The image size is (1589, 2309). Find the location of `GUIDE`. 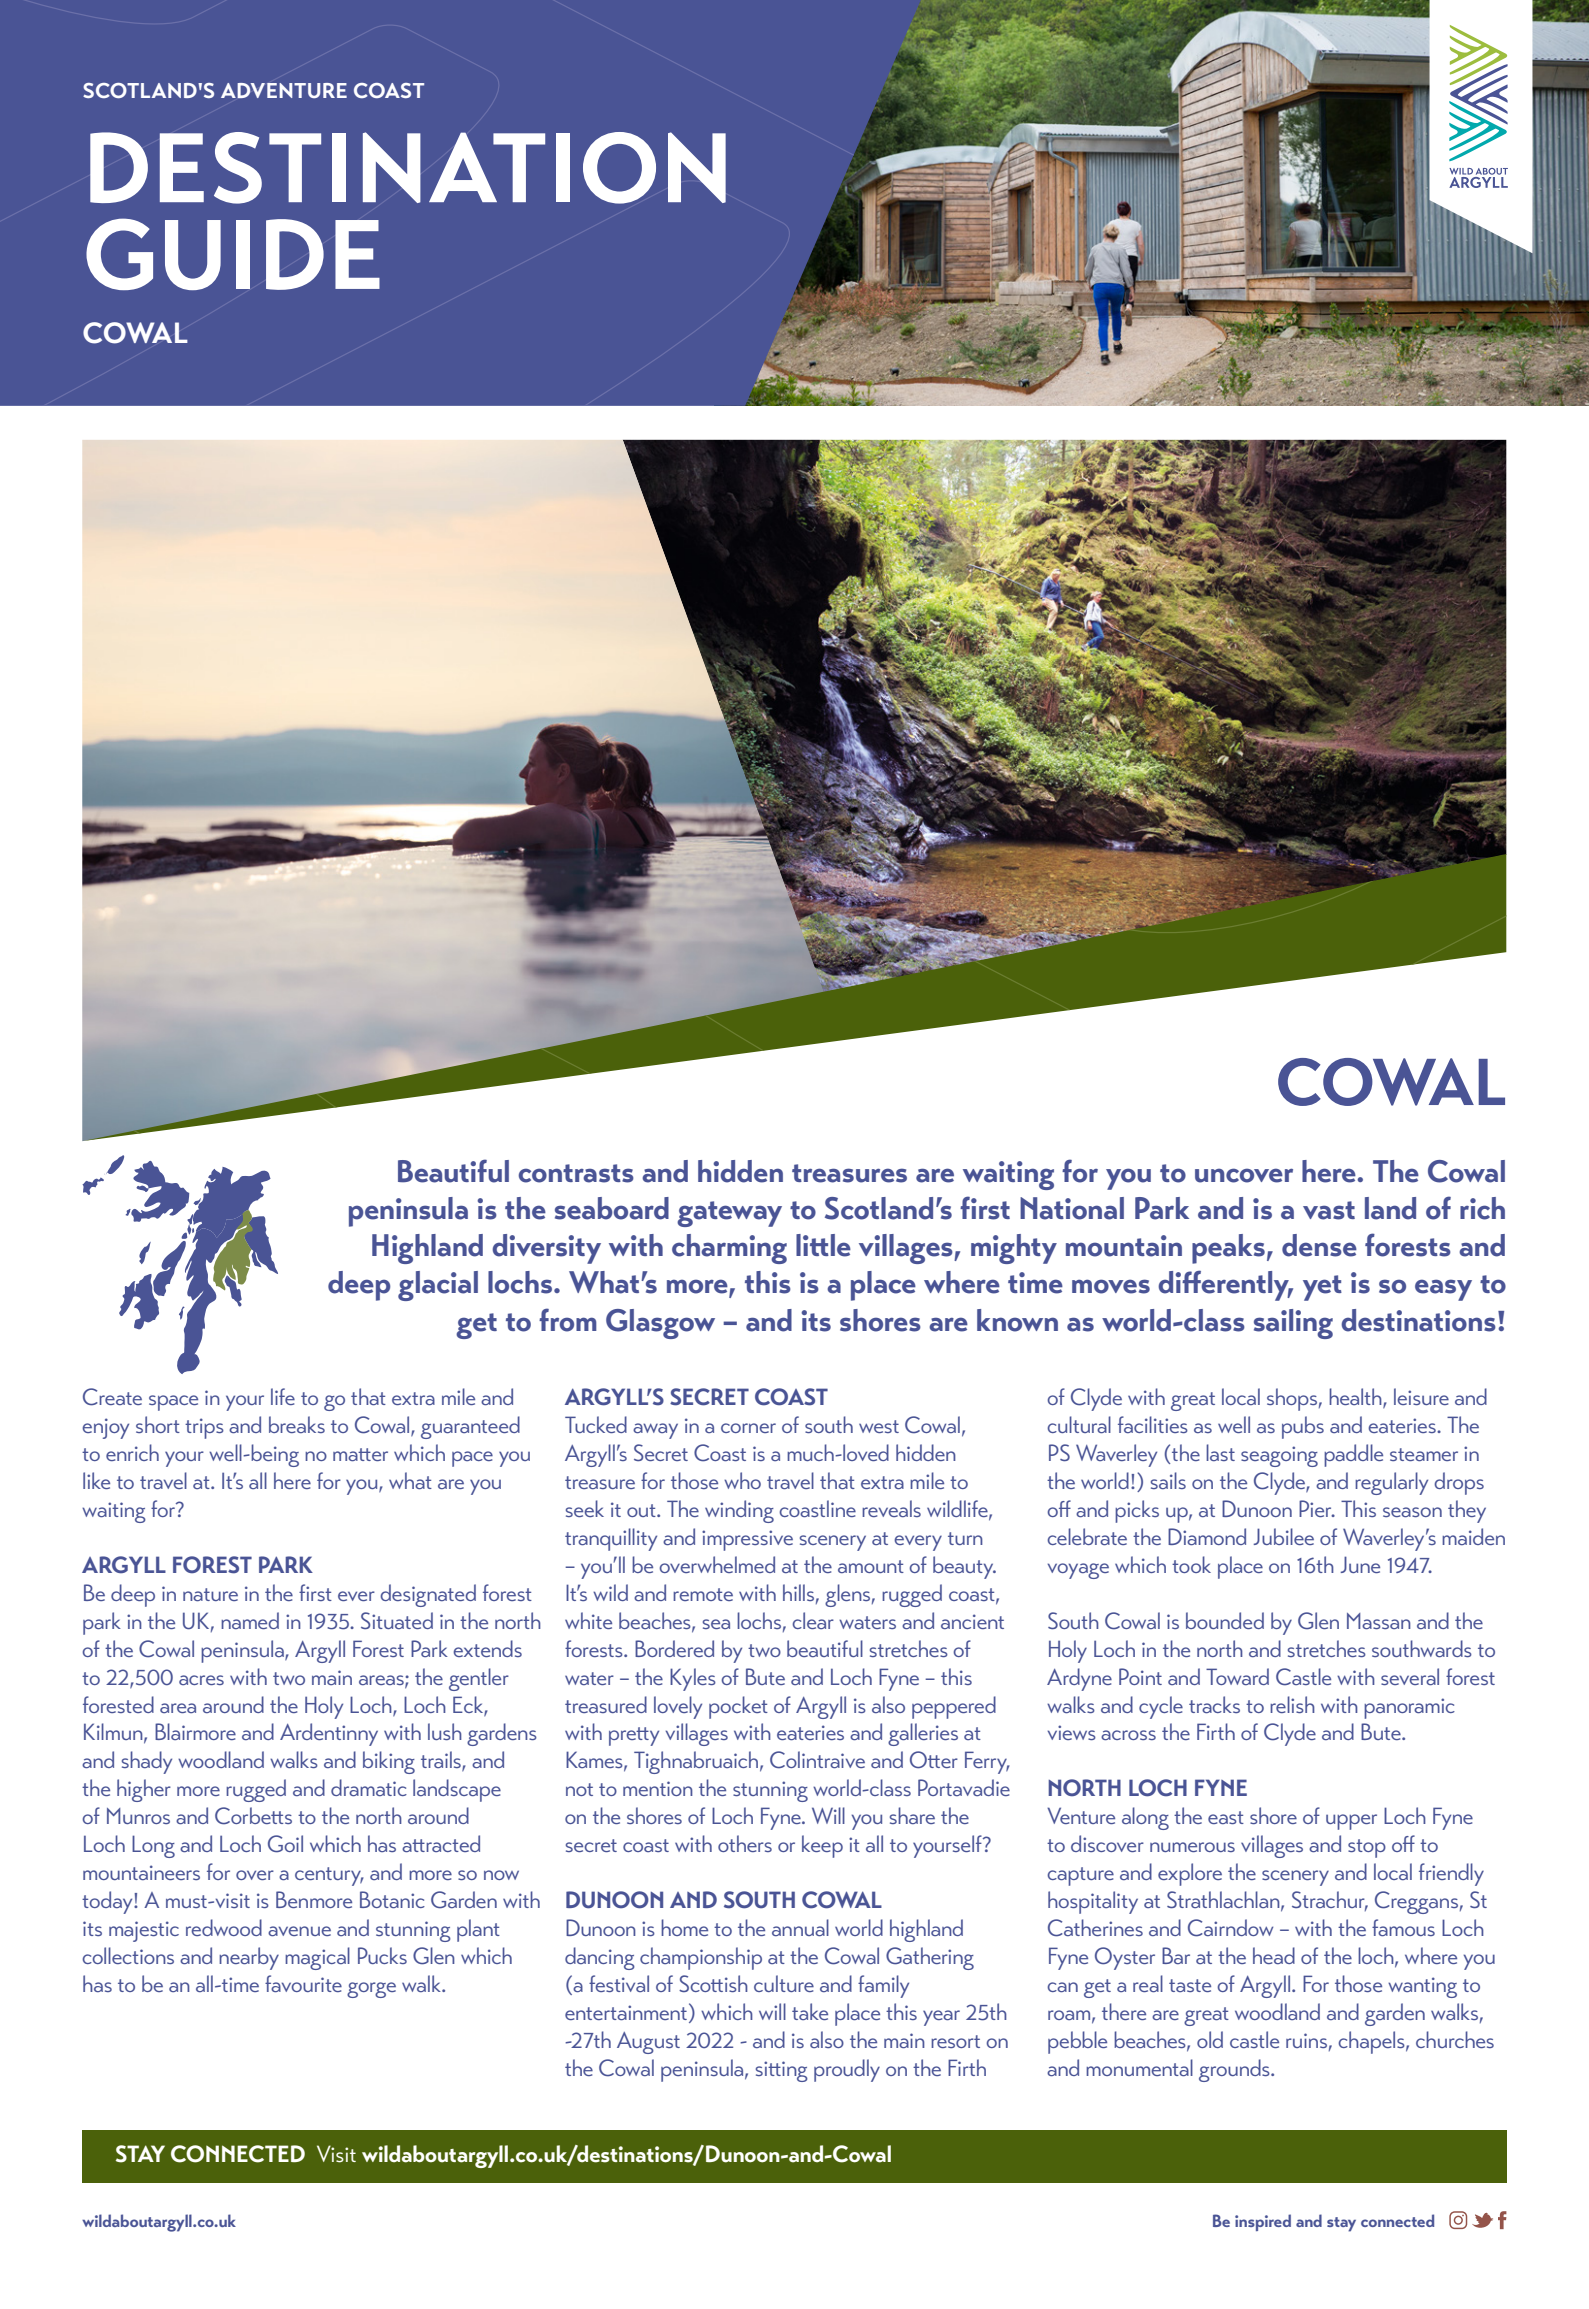

GUIDE is located at coordinates (233, 254).
